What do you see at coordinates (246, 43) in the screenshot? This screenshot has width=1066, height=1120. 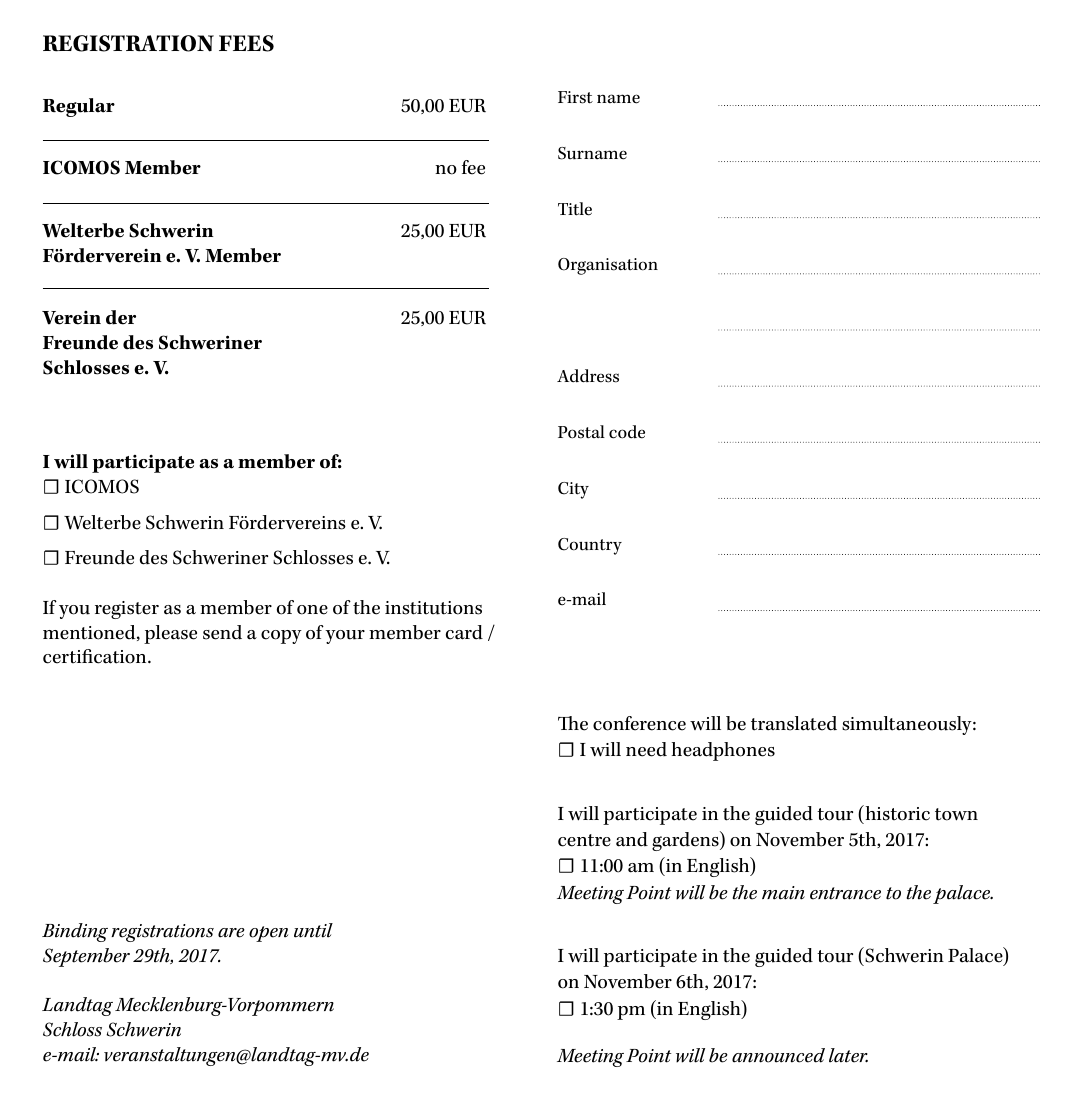 I see `FEES` at bounding box center [246, 43].
